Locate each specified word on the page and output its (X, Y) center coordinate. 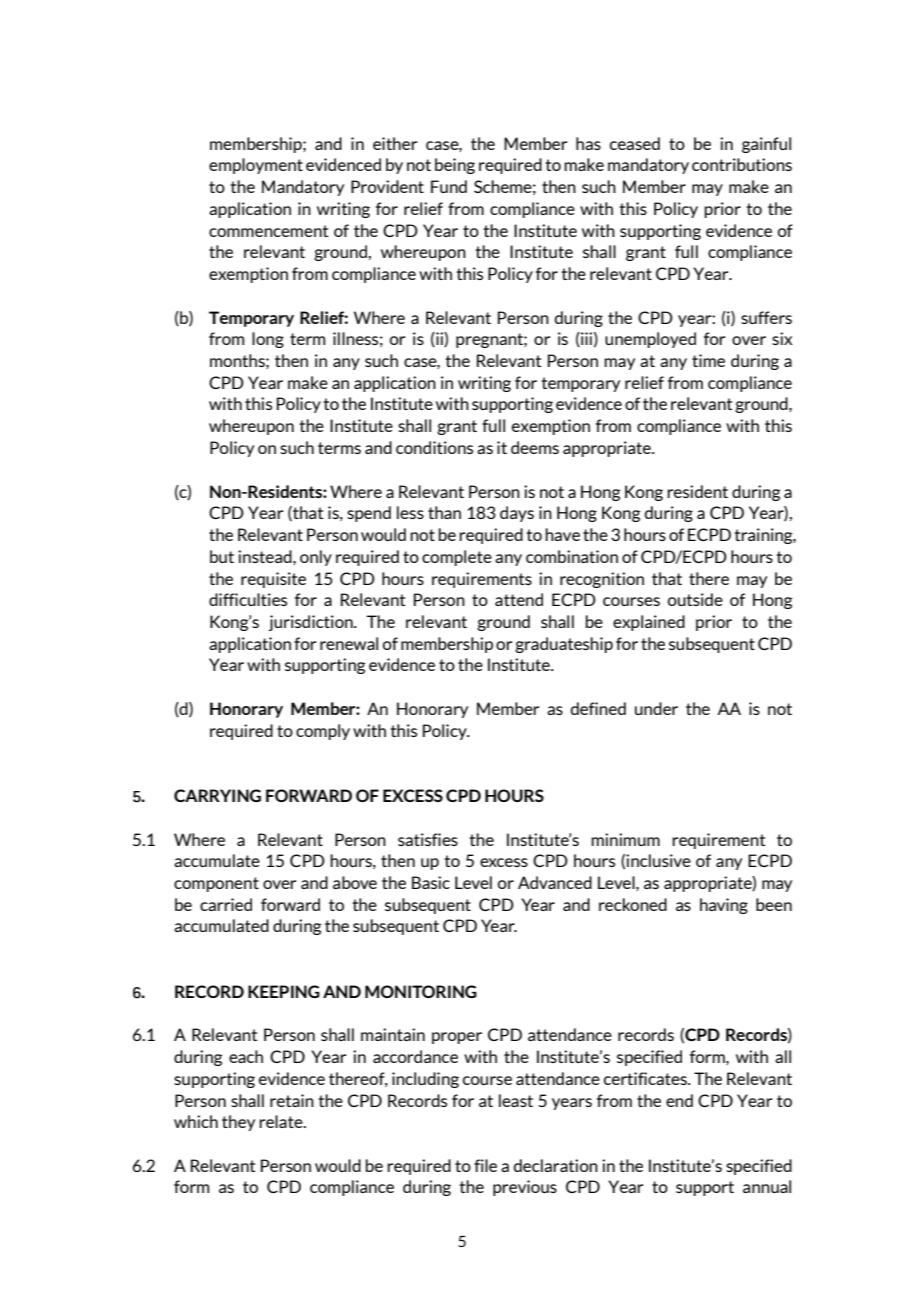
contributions (742, 164)
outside (695, 599)
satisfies (428, 839)
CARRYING (217, 795)
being (455, 166)
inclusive (658, 860)
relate (282, 1121)
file (485, 1165)
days (517, 514)
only (316, 558)
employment (256, 166)
